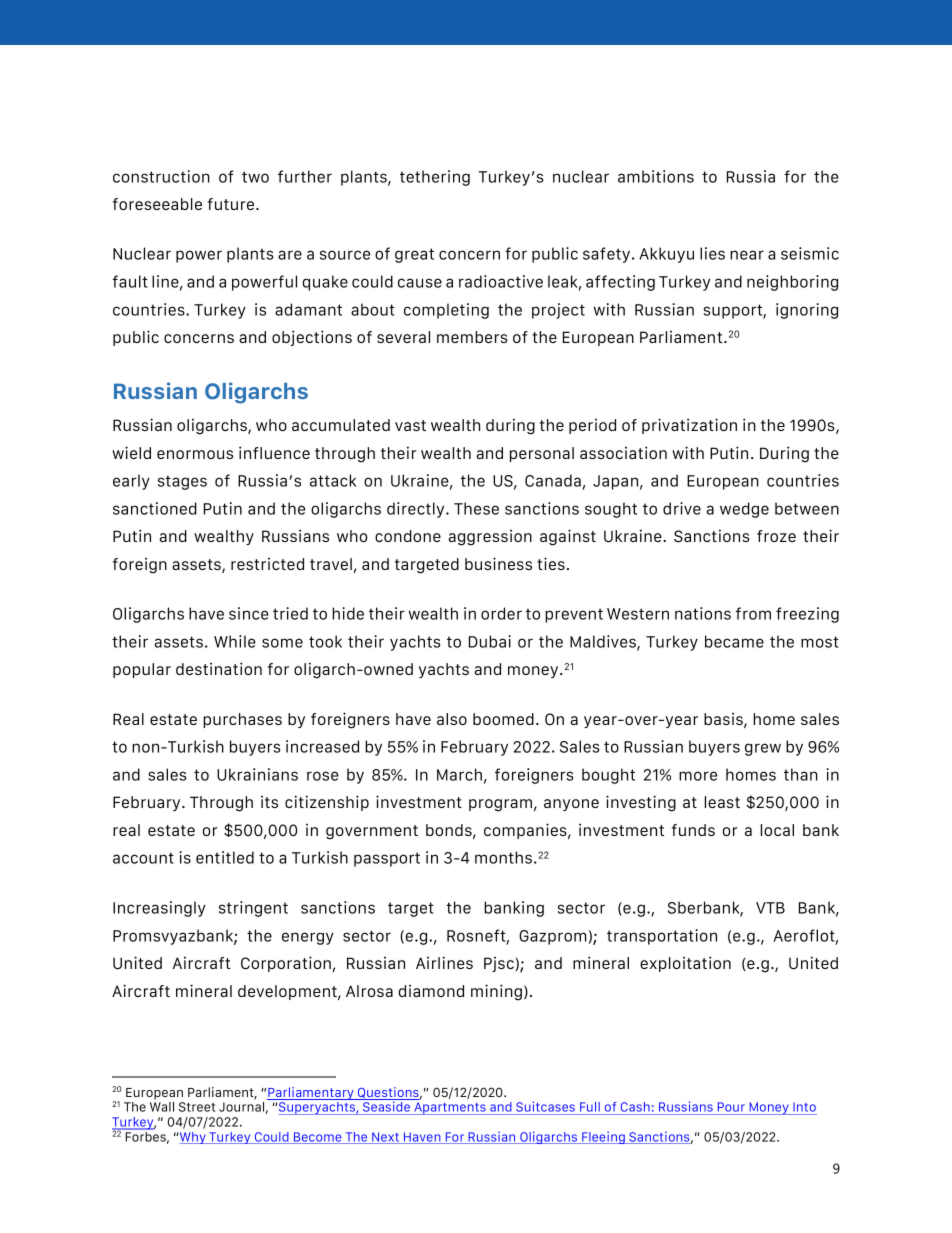 The image size is (952, 1233). Describe the element at coordinates (722, 802) in the document. I see `least` at that location.
